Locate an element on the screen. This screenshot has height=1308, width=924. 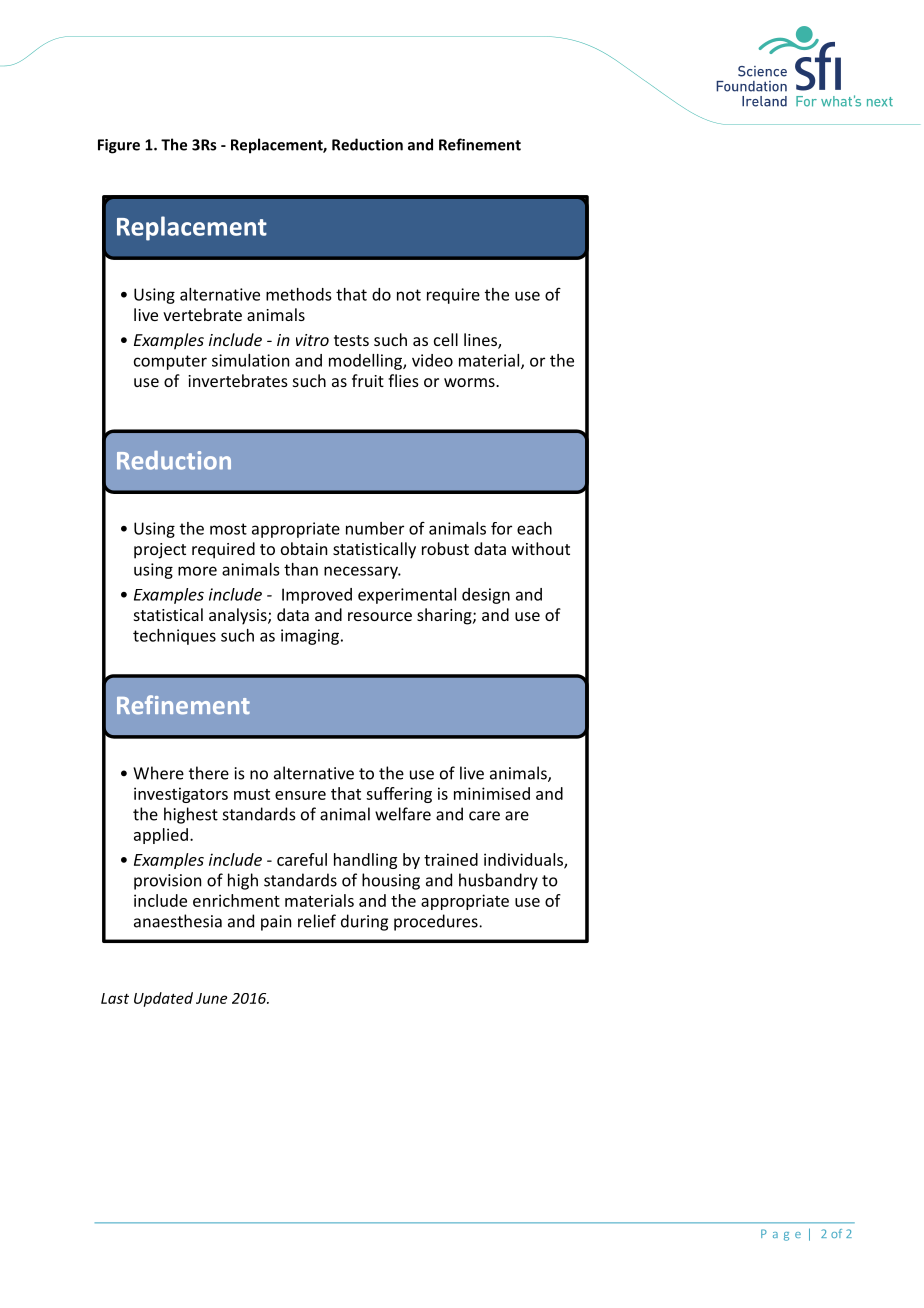
methods is located at coordinates (298, 294).
